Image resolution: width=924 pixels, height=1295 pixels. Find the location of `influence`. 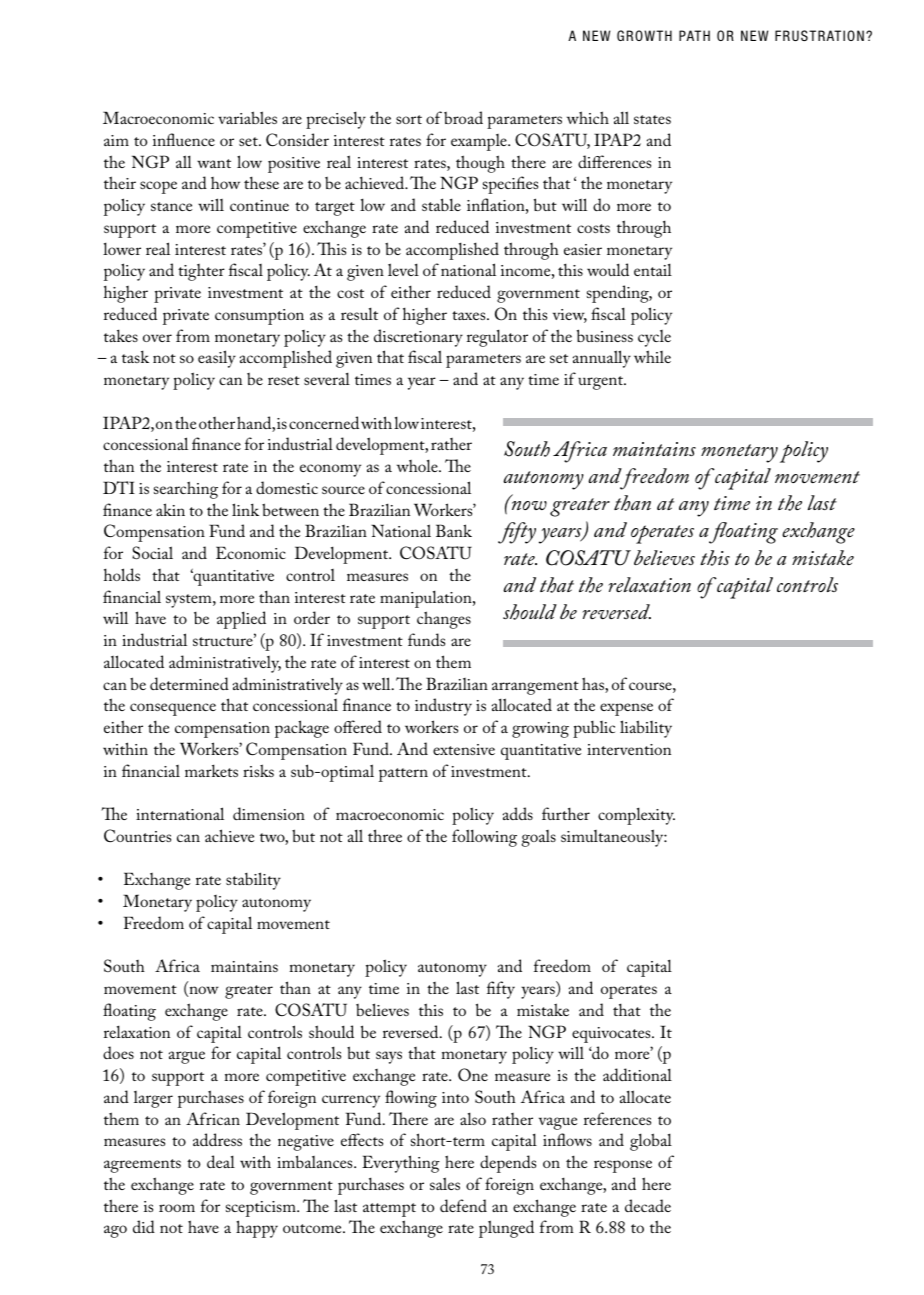

influence is located at coordinates (184, 139).
